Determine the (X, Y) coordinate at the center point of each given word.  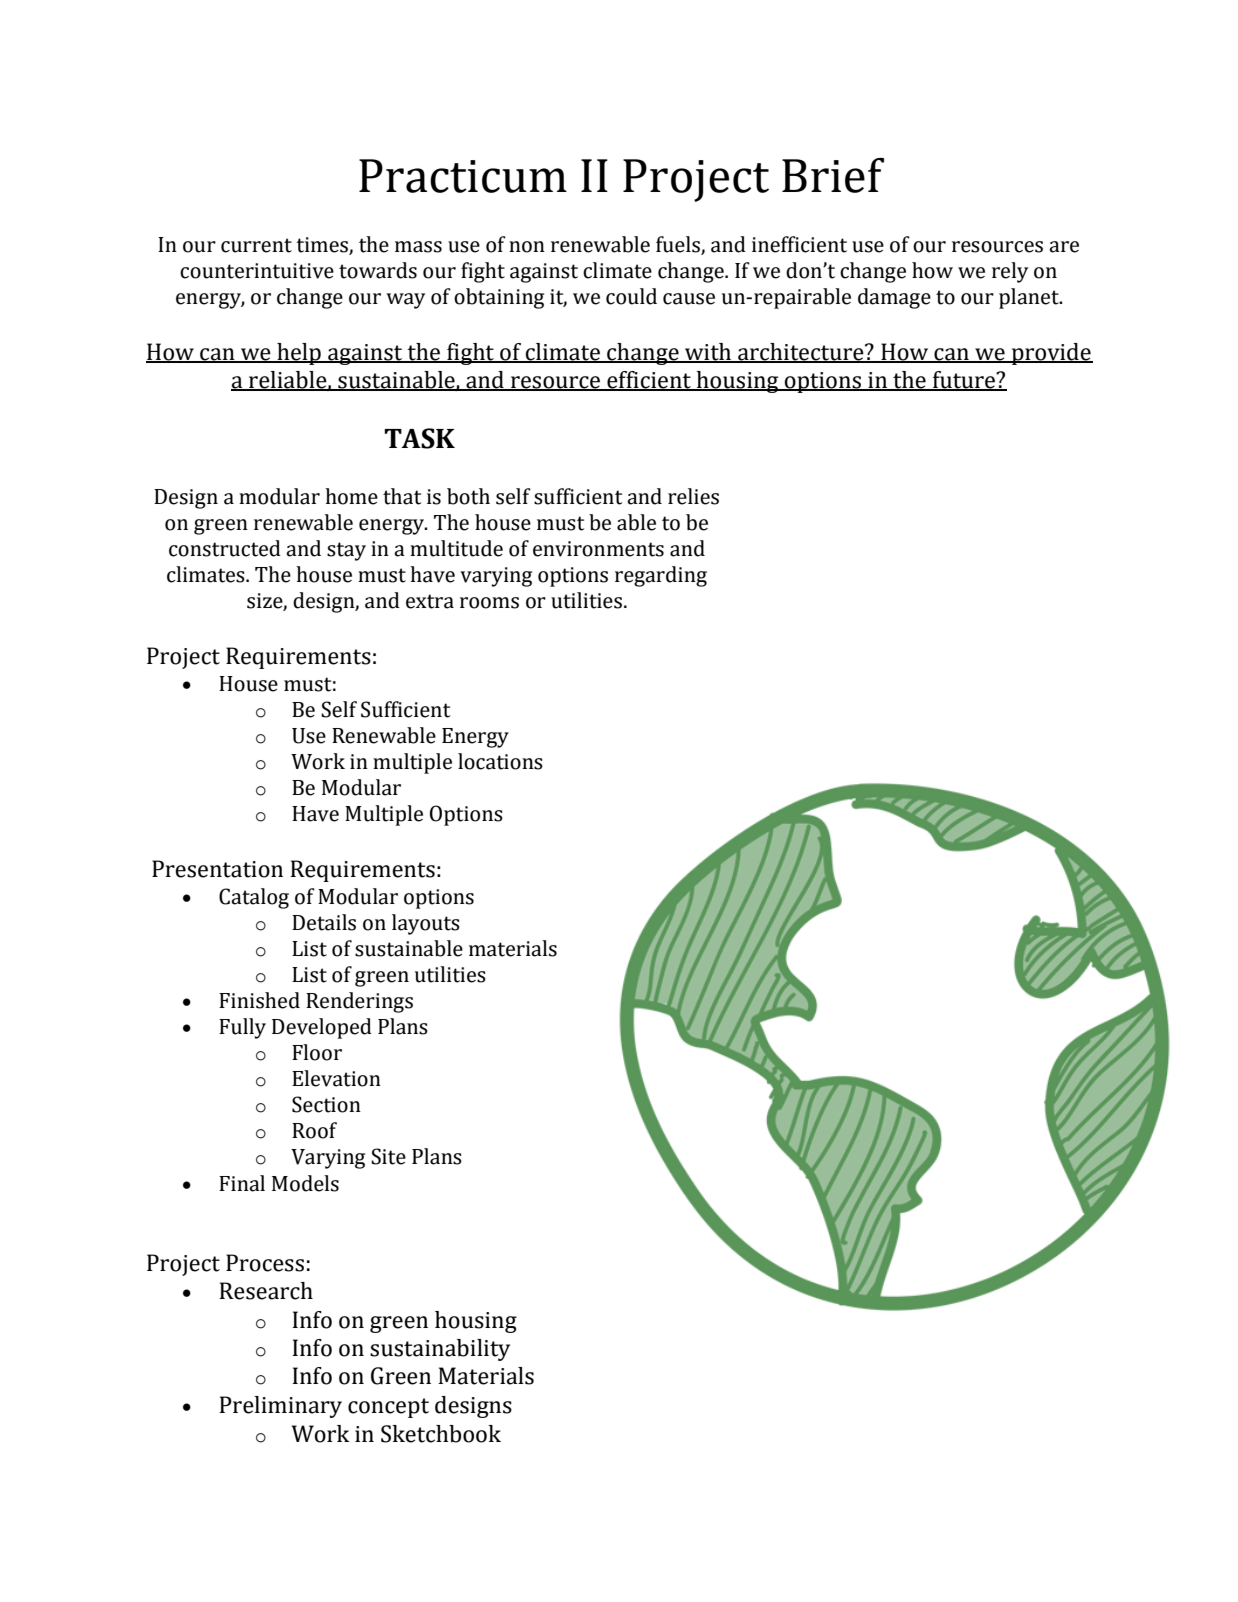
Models (305, 1183)
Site (388, 1156)
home (351, 496)
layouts (426, 924)
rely (1010, 272)
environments (598, 549)
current (256, 245)
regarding (661, 576)
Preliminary (280, 1407)
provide (1051, 354)
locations (500, 761)
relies (693, 496)
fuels (678, 244)
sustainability (440, 1350)
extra (430, 601)
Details (324, 922)
